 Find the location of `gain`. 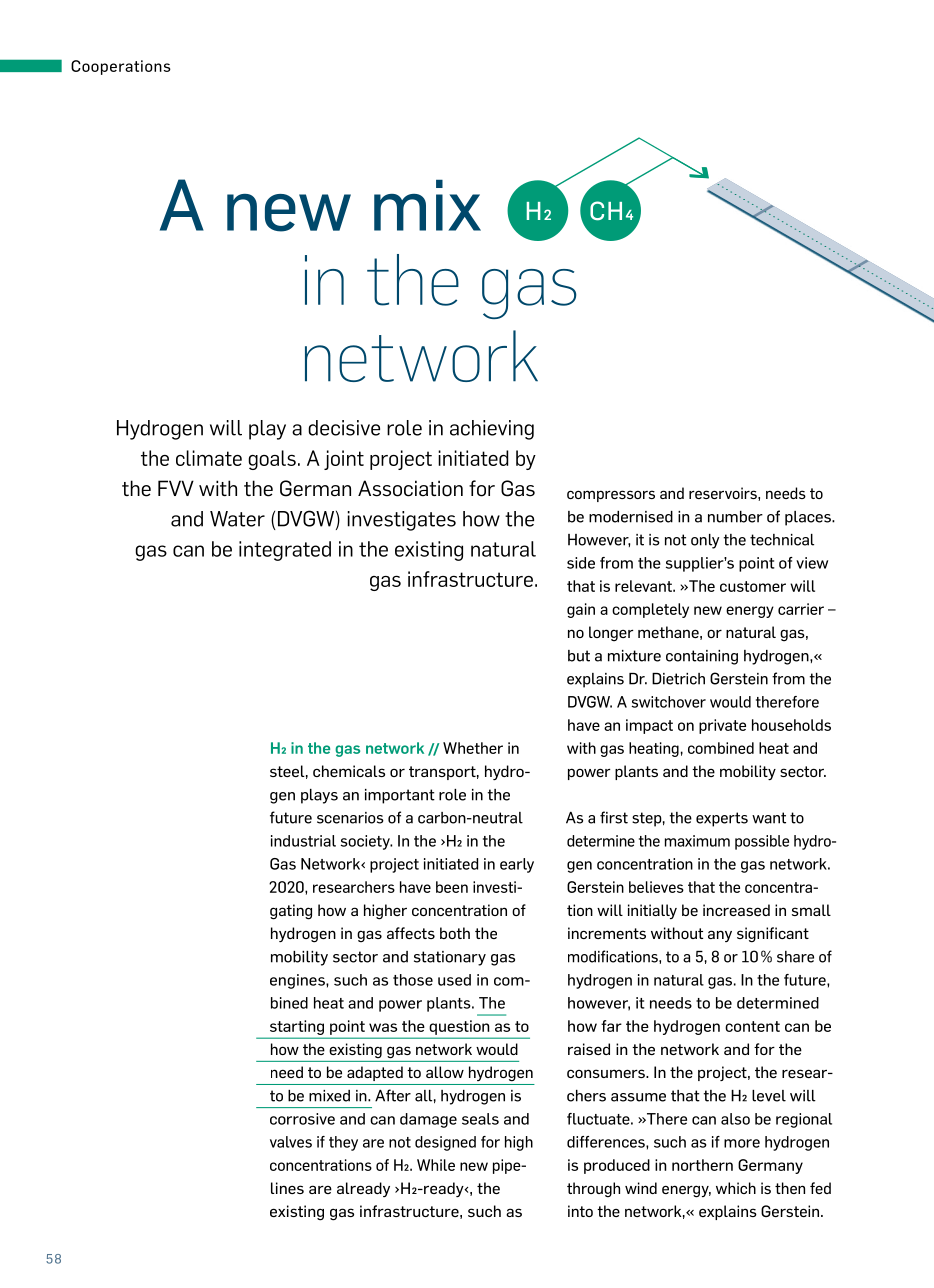

gain is located at coordinates (581, 610).
